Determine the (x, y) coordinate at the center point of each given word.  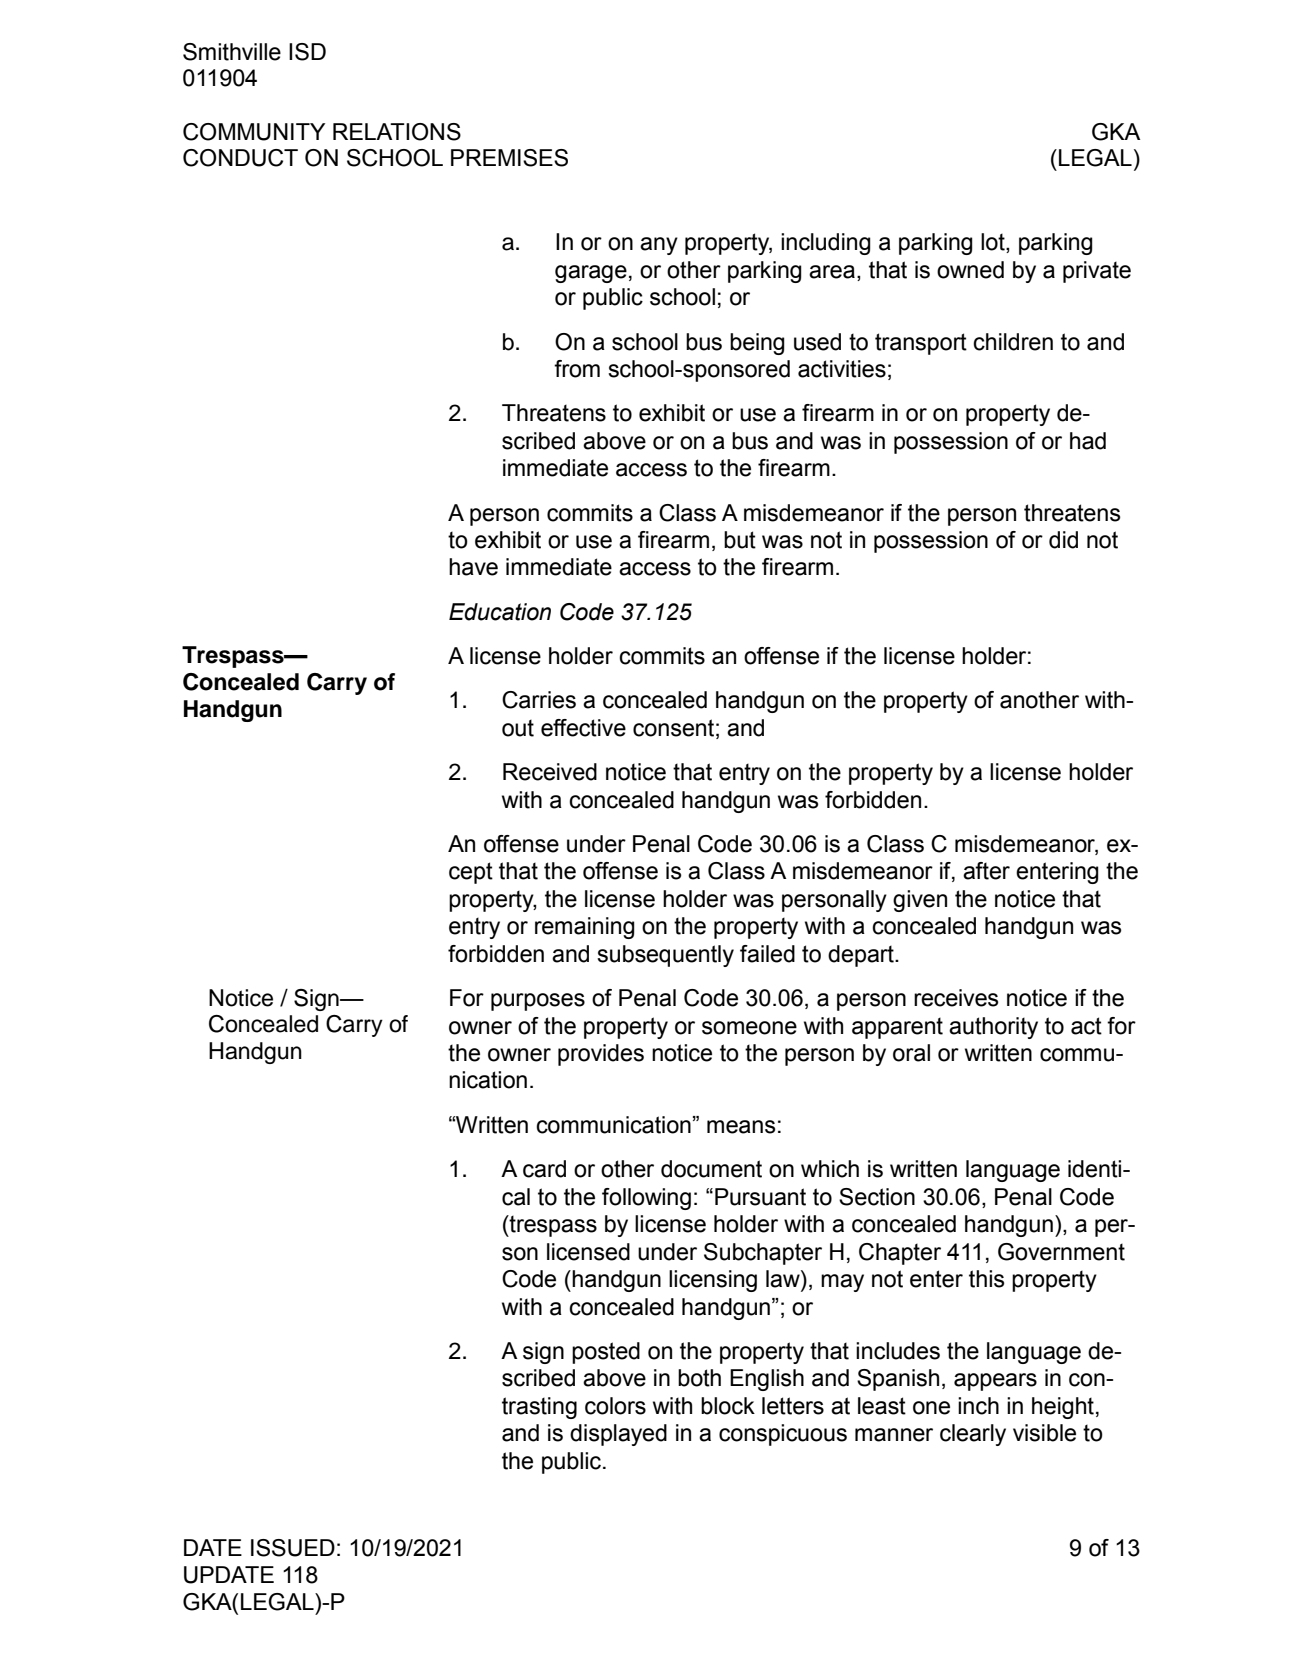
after (986, 871)
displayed (618, 1435)
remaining (585, 928)
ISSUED (293, 1548)
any (659, 246)
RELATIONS (397, 132)
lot (994, 243)
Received (550, 772)
